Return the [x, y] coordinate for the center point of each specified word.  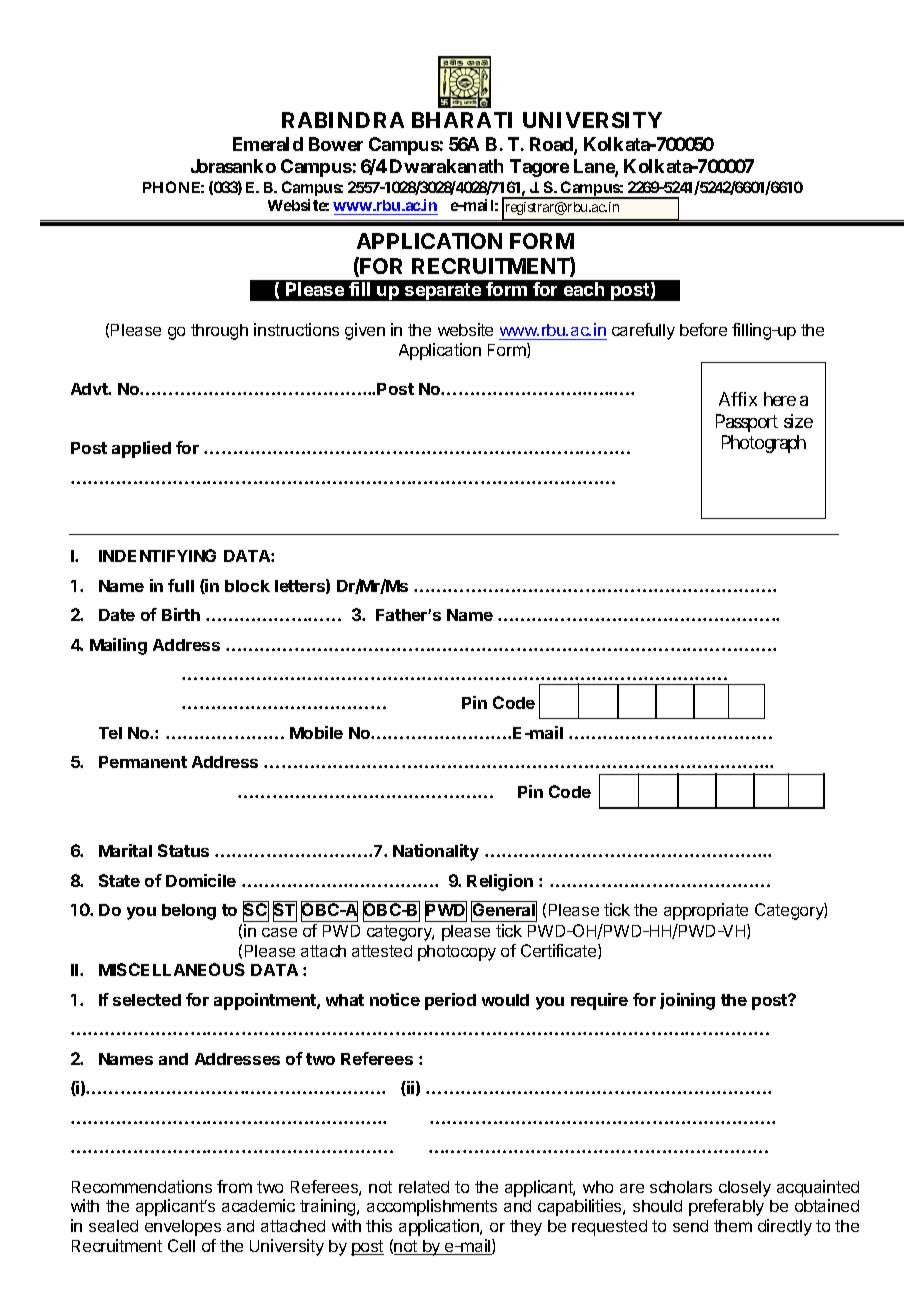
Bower [336, 144]
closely [745, 1189]
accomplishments [432, 1207]
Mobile [316, 732]
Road [551, 144]
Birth [181, 614]
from [234, 1186]
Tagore [539, 168]
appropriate [706, 911]
